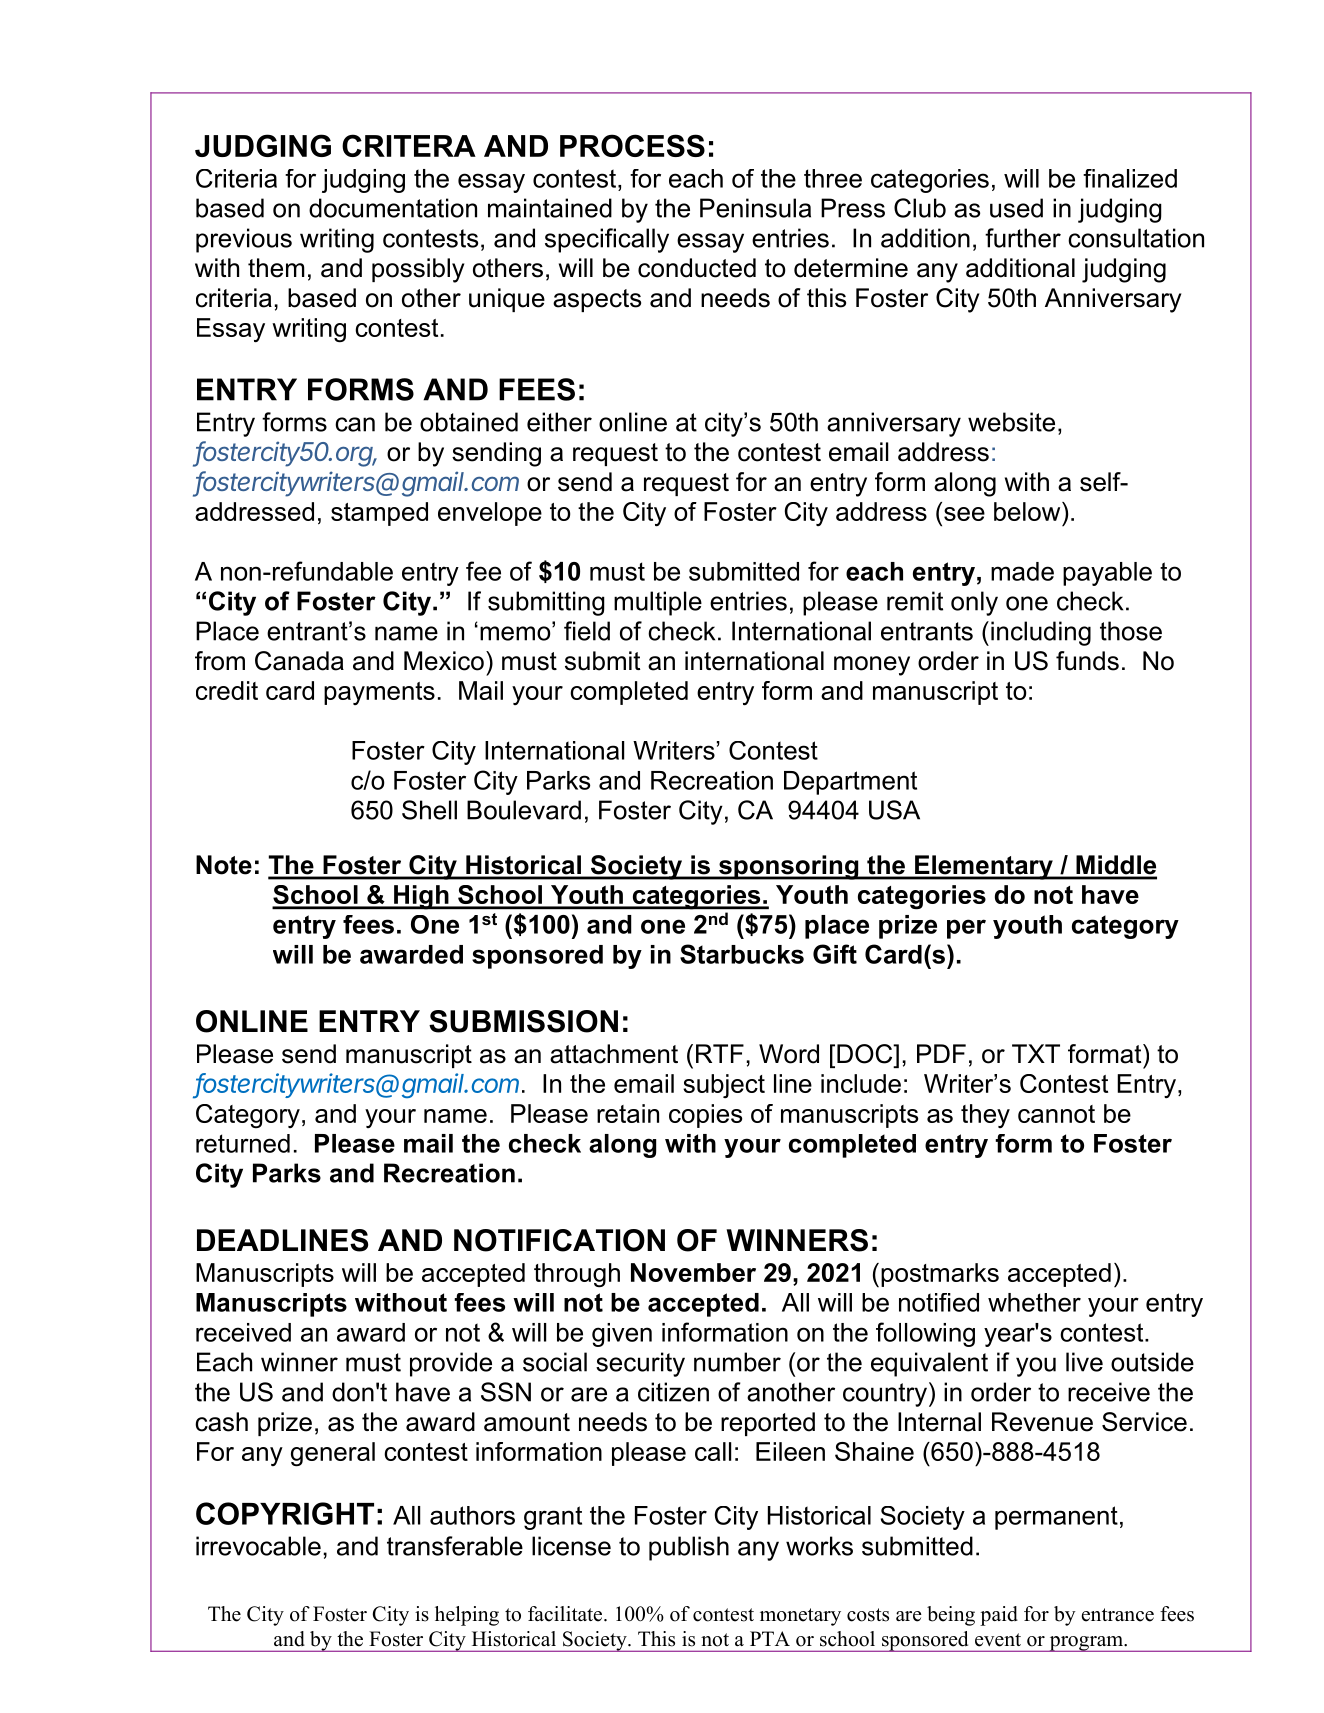  What do you see at coordinates (755, 208) in the screenshot?
I see `Peninsula` at bounding box center [755, 208].
